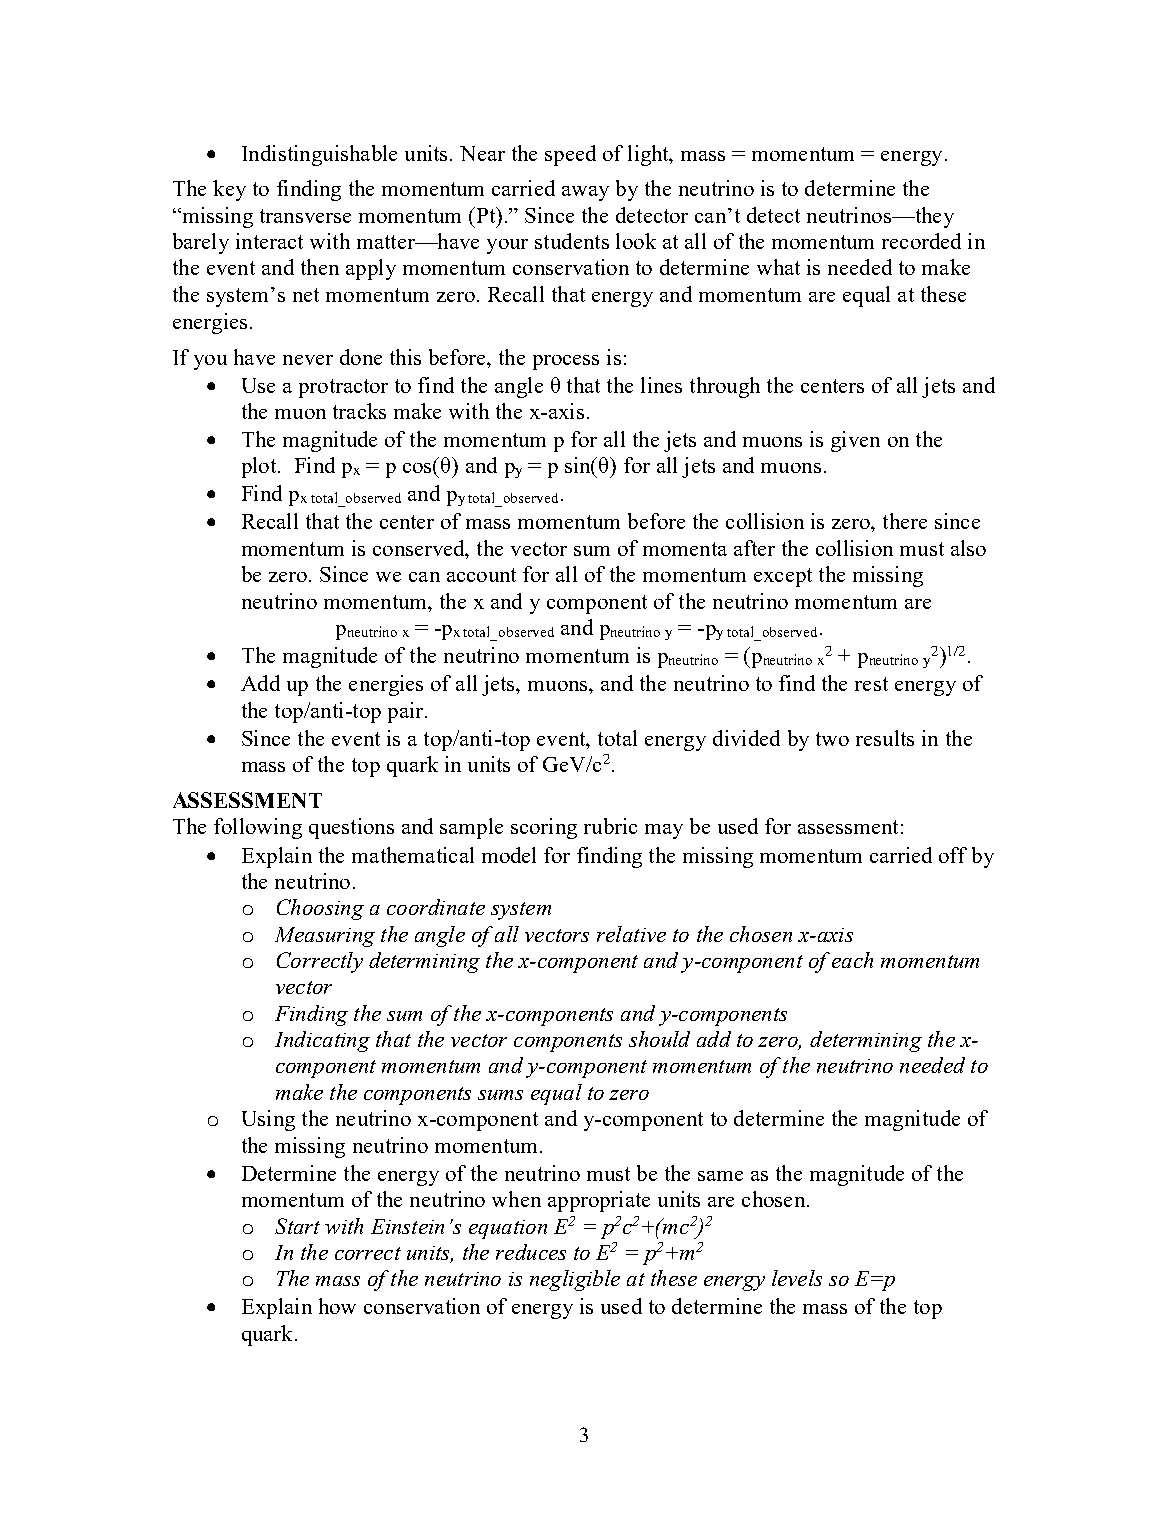  What do you see at coordinates (905, 521) in the screenshot?
I see `there` at bounding box center [905, 521].
